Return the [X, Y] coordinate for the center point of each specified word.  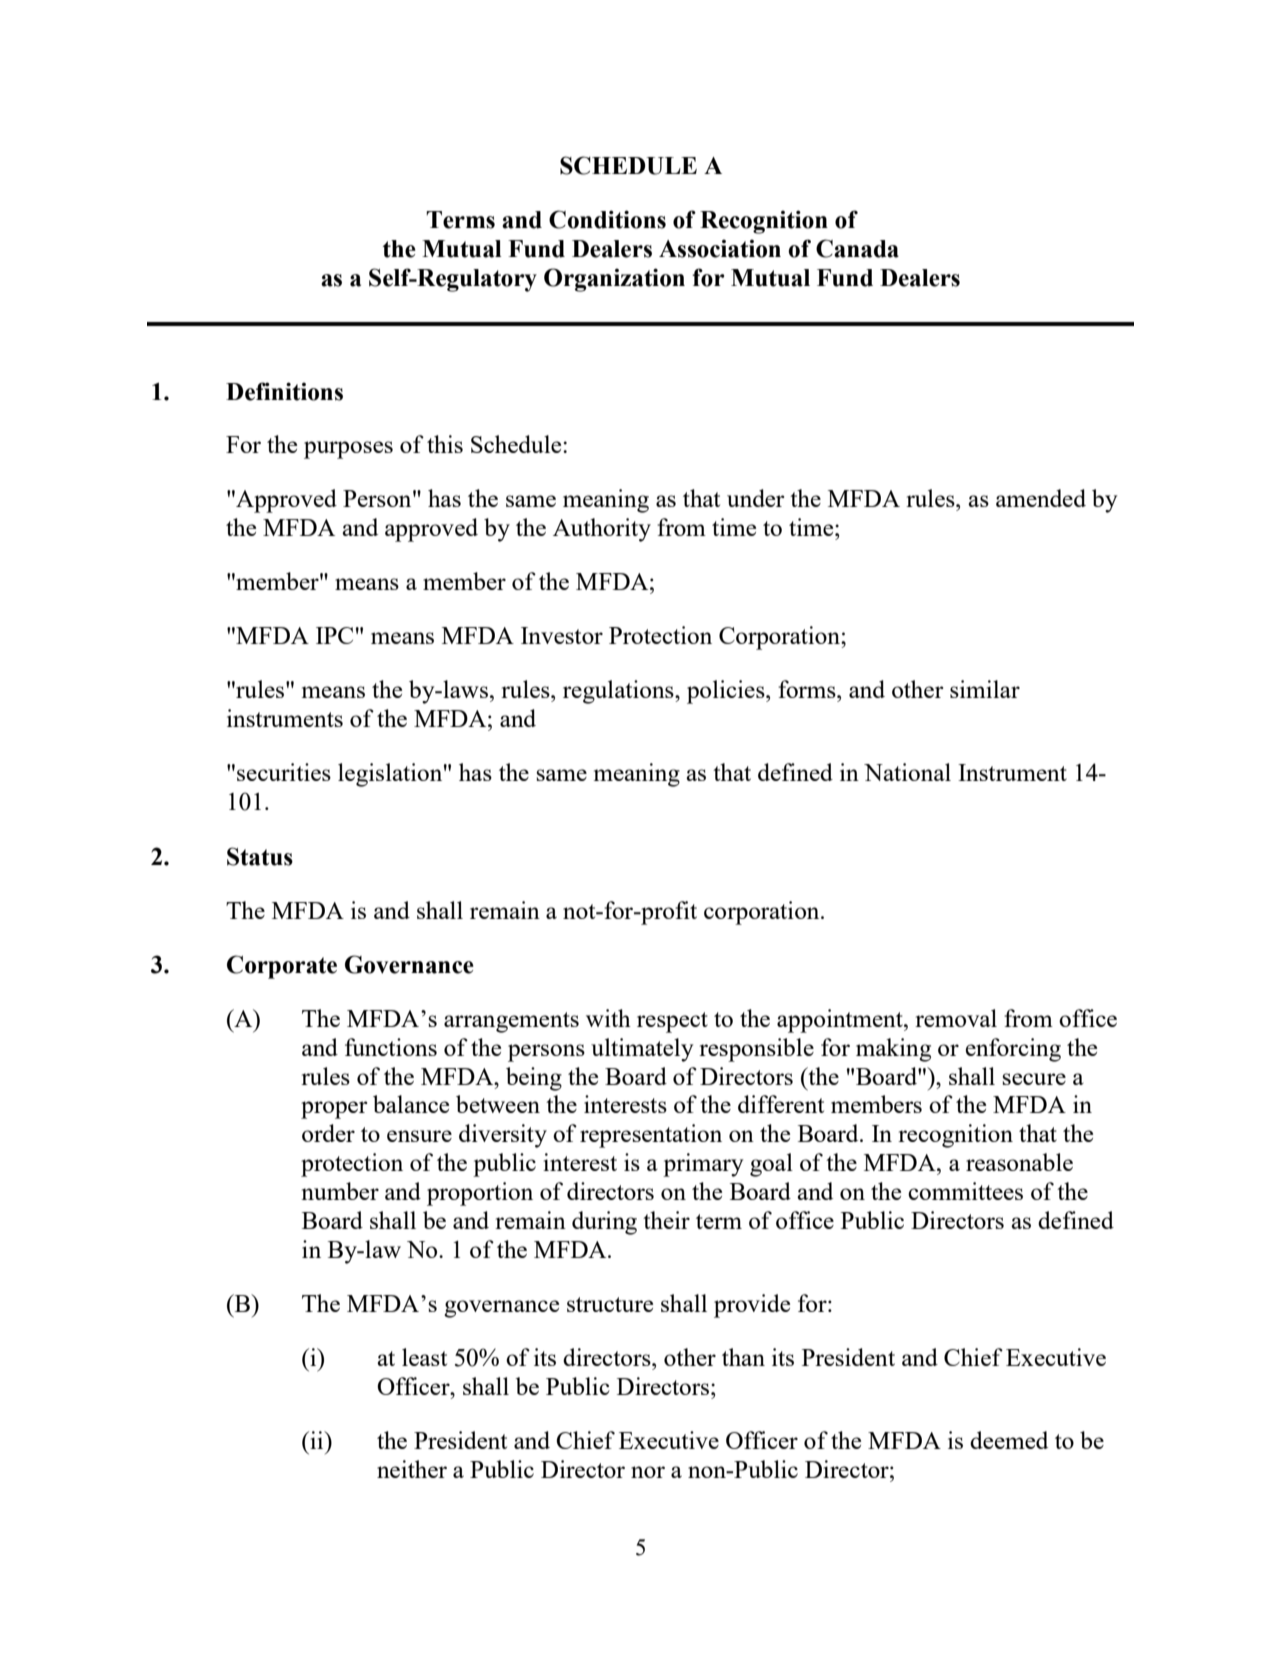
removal [956, 1018]
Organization [614, 280]
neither [412, 1469]
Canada [857, 248]
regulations [619, 692]
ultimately [642, 1050]
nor [648, 1472]
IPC [334, 635]
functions [391, 1047]
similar [985, 689]
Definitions [284, 391]
